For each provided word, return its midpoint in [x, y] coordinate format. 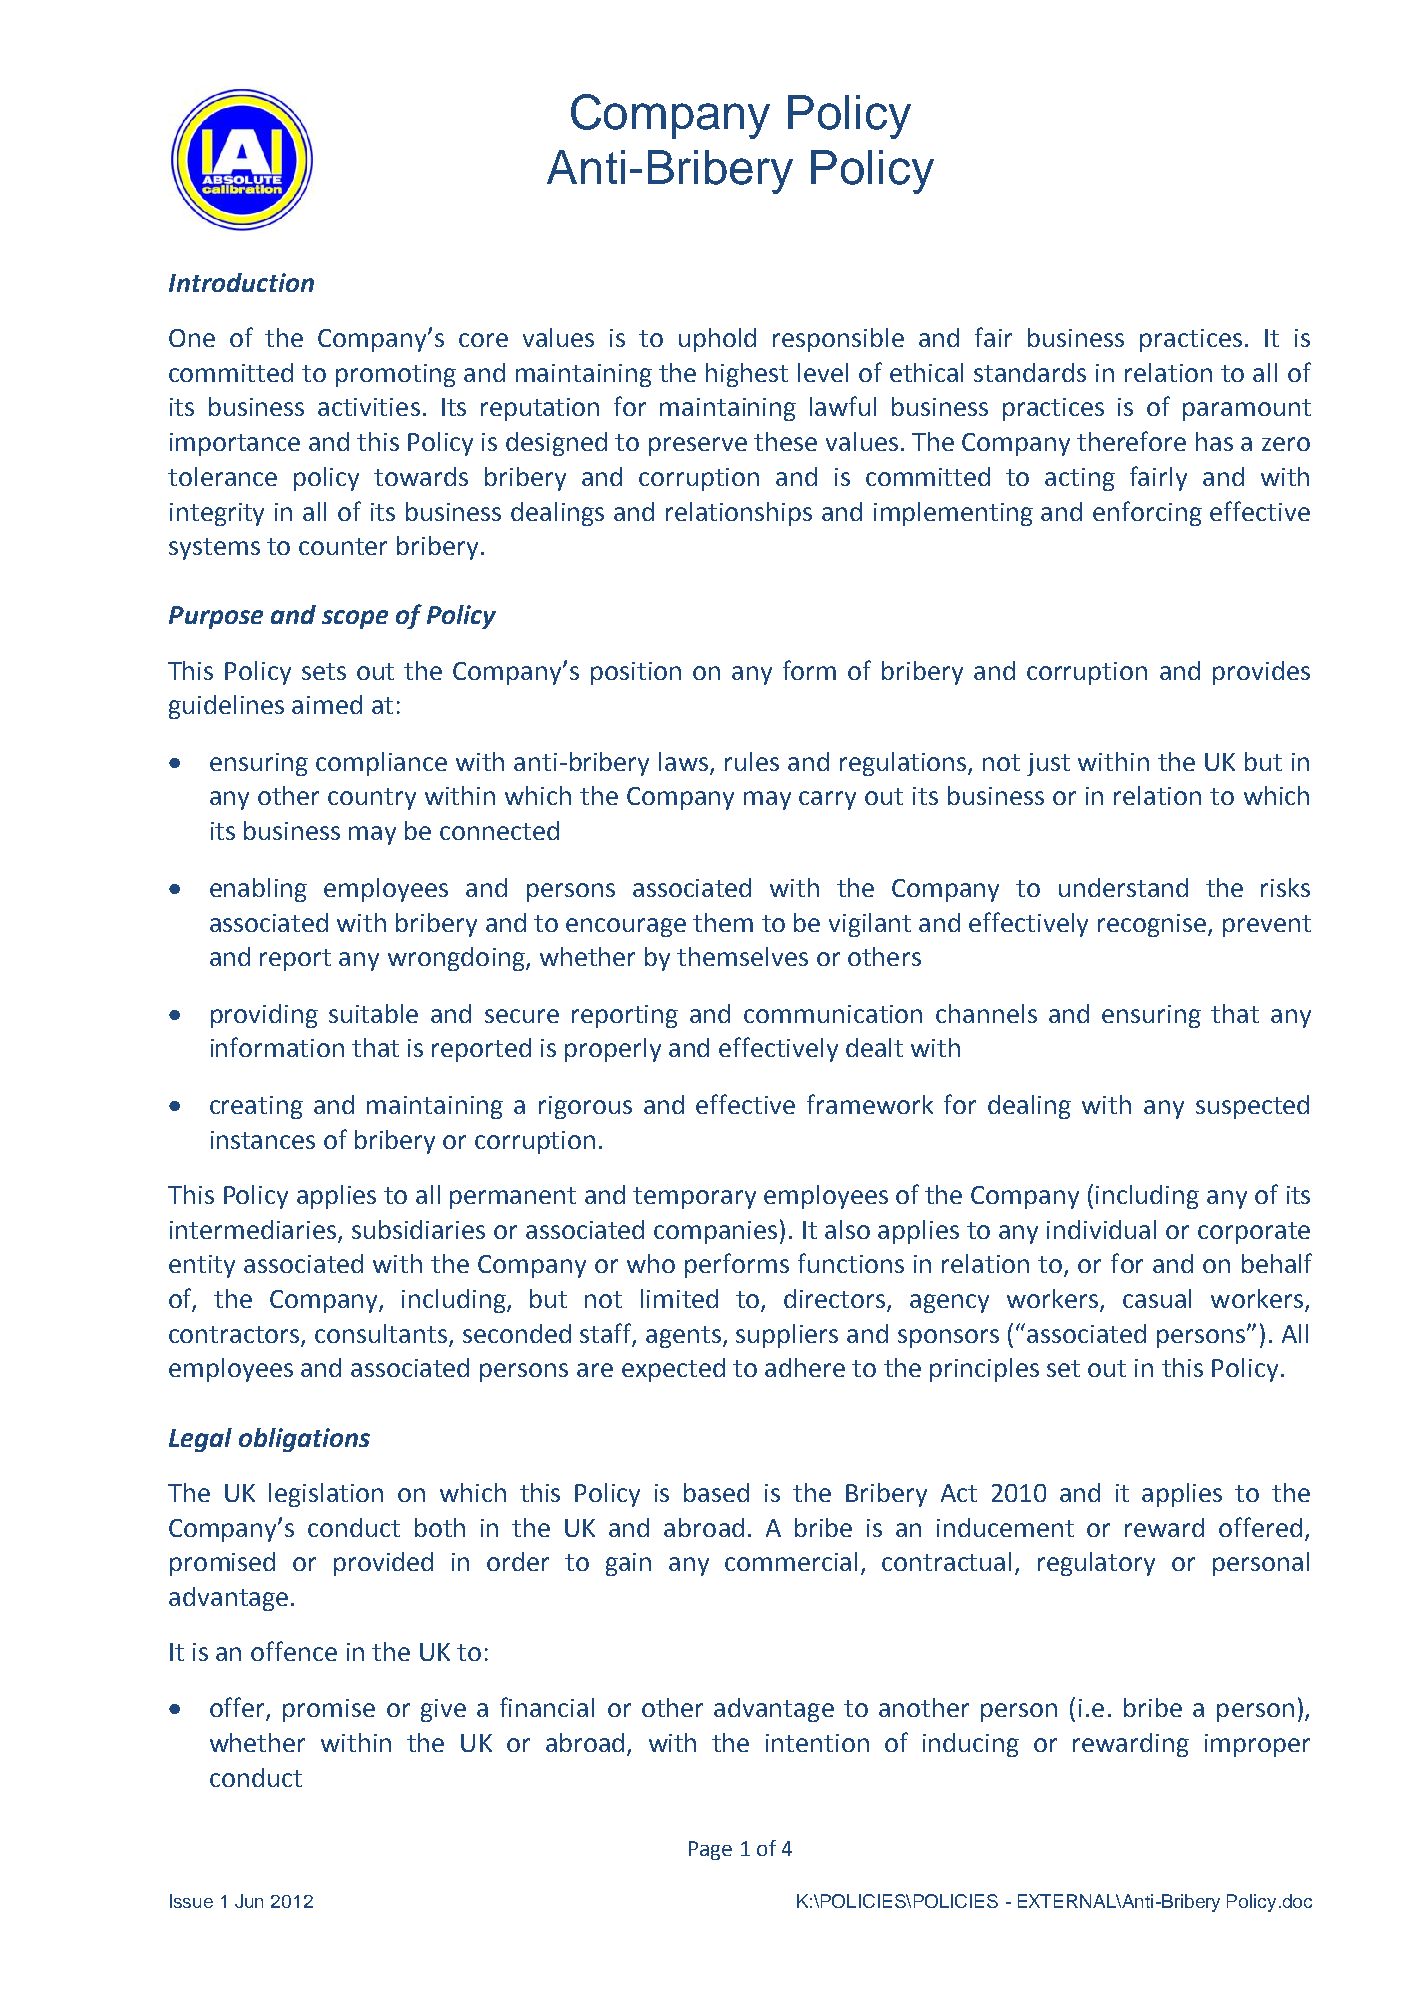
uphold [717, 340]
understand [1123, 887]
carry [827, 800]
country [372, 799]
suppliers [787, 1336]
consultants [382, 1335]
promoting [396, 375]
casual [1157, 1298]
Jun [249, 1901]
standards [1030, 372]
